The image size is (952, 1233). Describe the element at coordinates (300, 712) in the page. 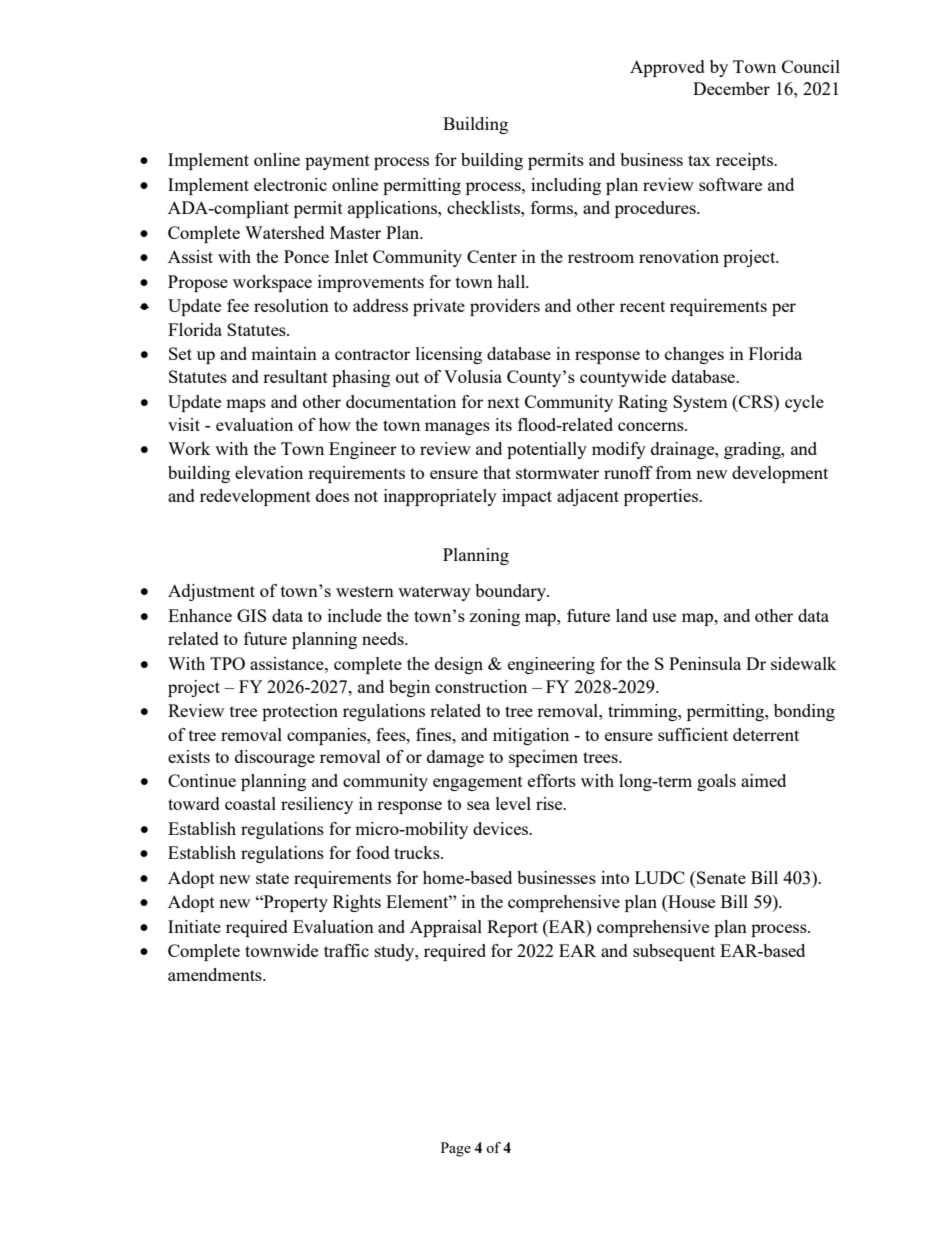

I see `protection` at that location.
